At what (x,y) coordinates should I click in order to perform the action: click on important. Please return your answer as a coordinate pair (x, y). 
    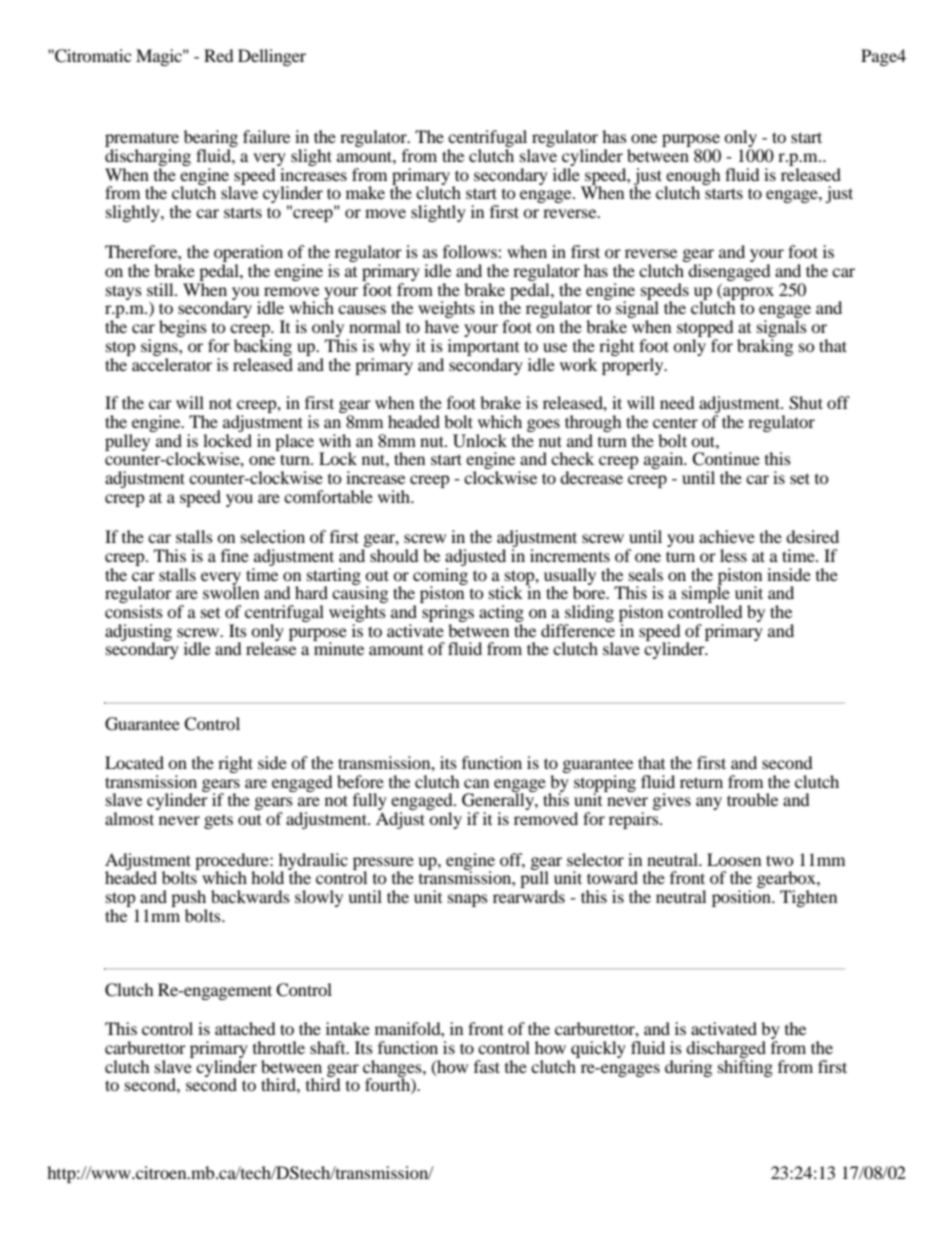
    Looking at the image, I should click on (483, 347).
